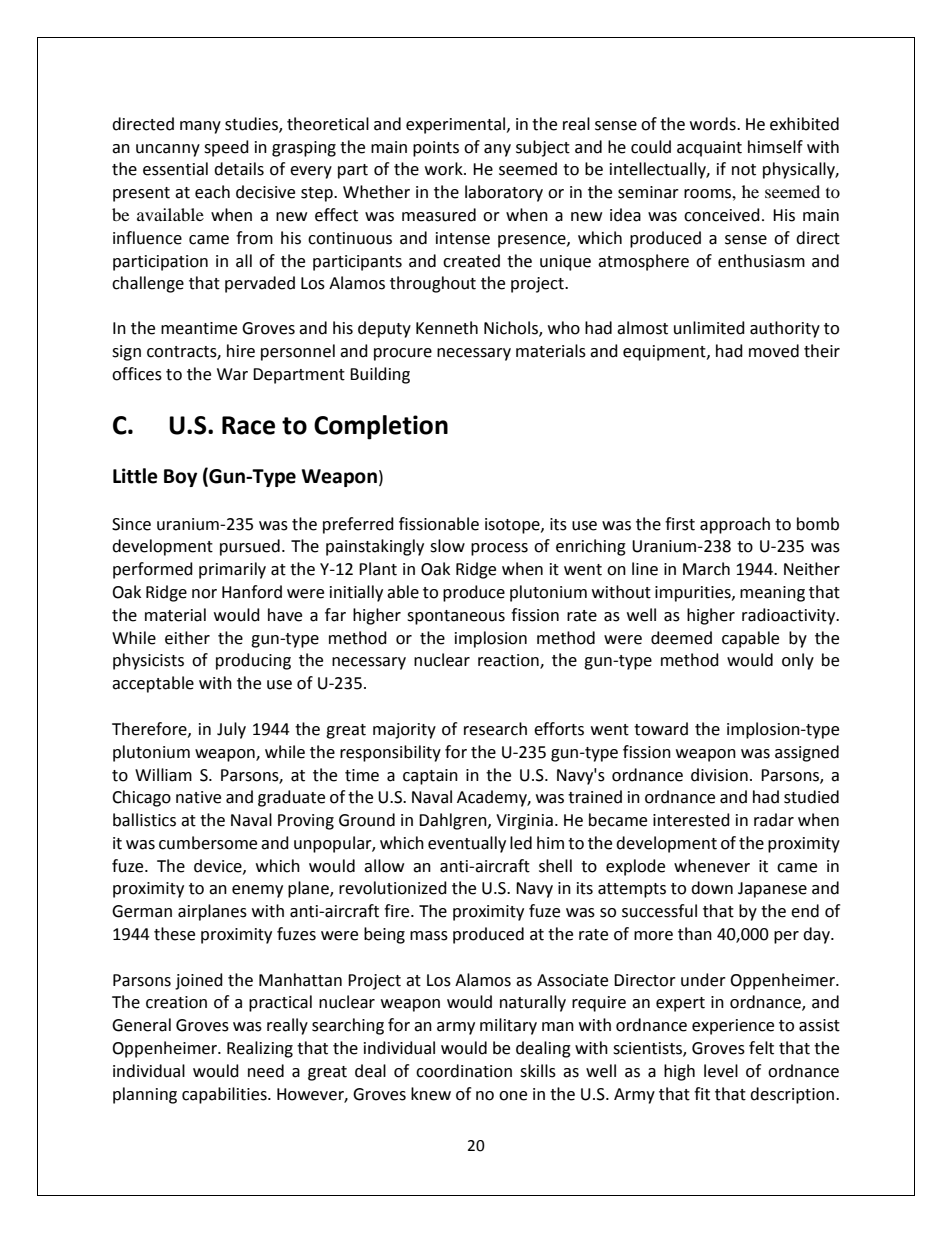 This screenshot has width=952, height=1233. What do you see at coordinates (456, 617) in the screenshot?
I see `spontaneous` at bounding box center [456, 617].
